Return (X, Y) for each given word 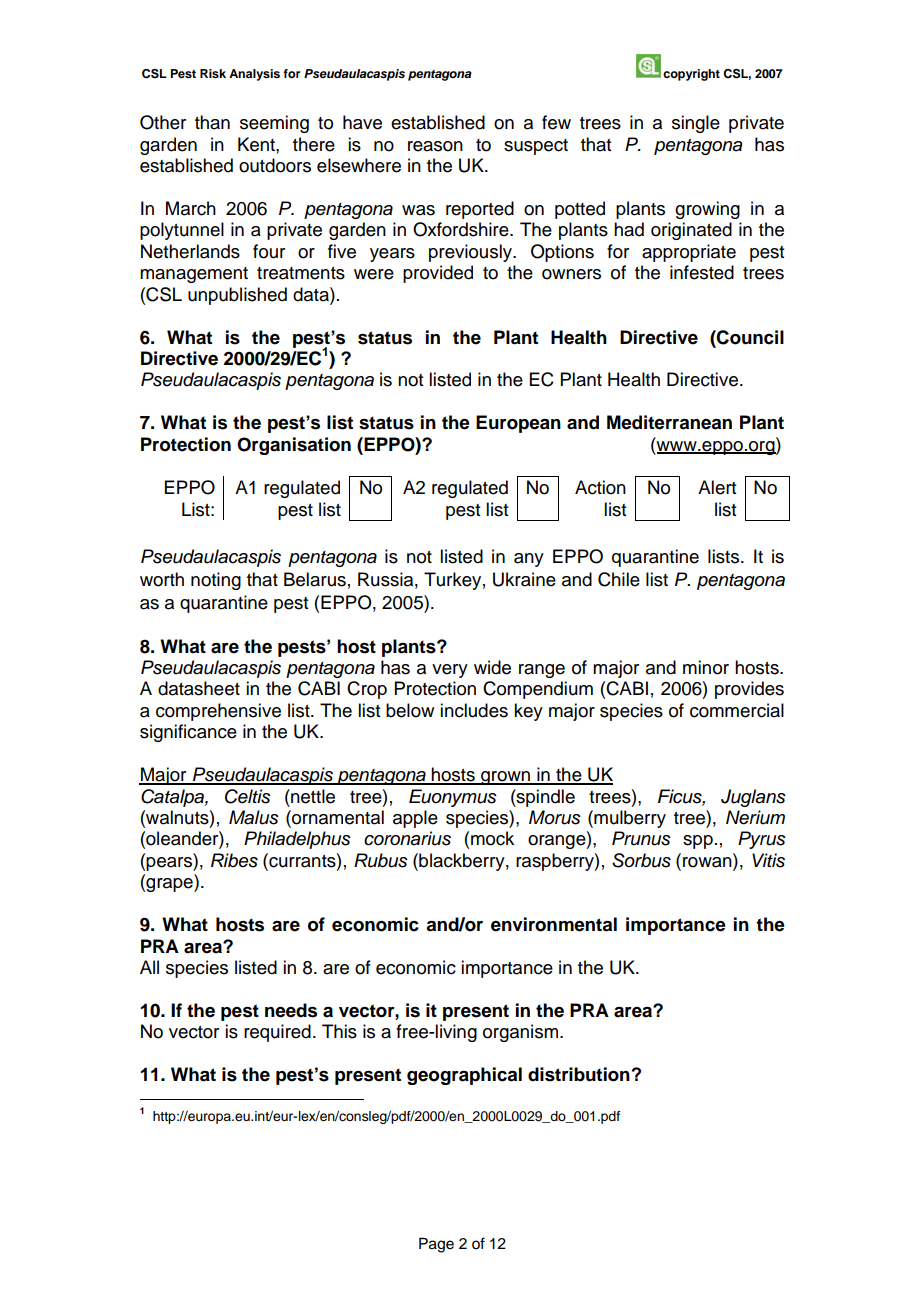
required (277, 1033)
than (212, 122)
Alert (717, 487)
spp (698, 842)
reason (435, 146)
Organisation (294, 446)
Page (436, 1245)
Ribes (234, 860)
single (696, 124)
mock (492, 838)
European (518, 424)
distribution (579, 1074)
